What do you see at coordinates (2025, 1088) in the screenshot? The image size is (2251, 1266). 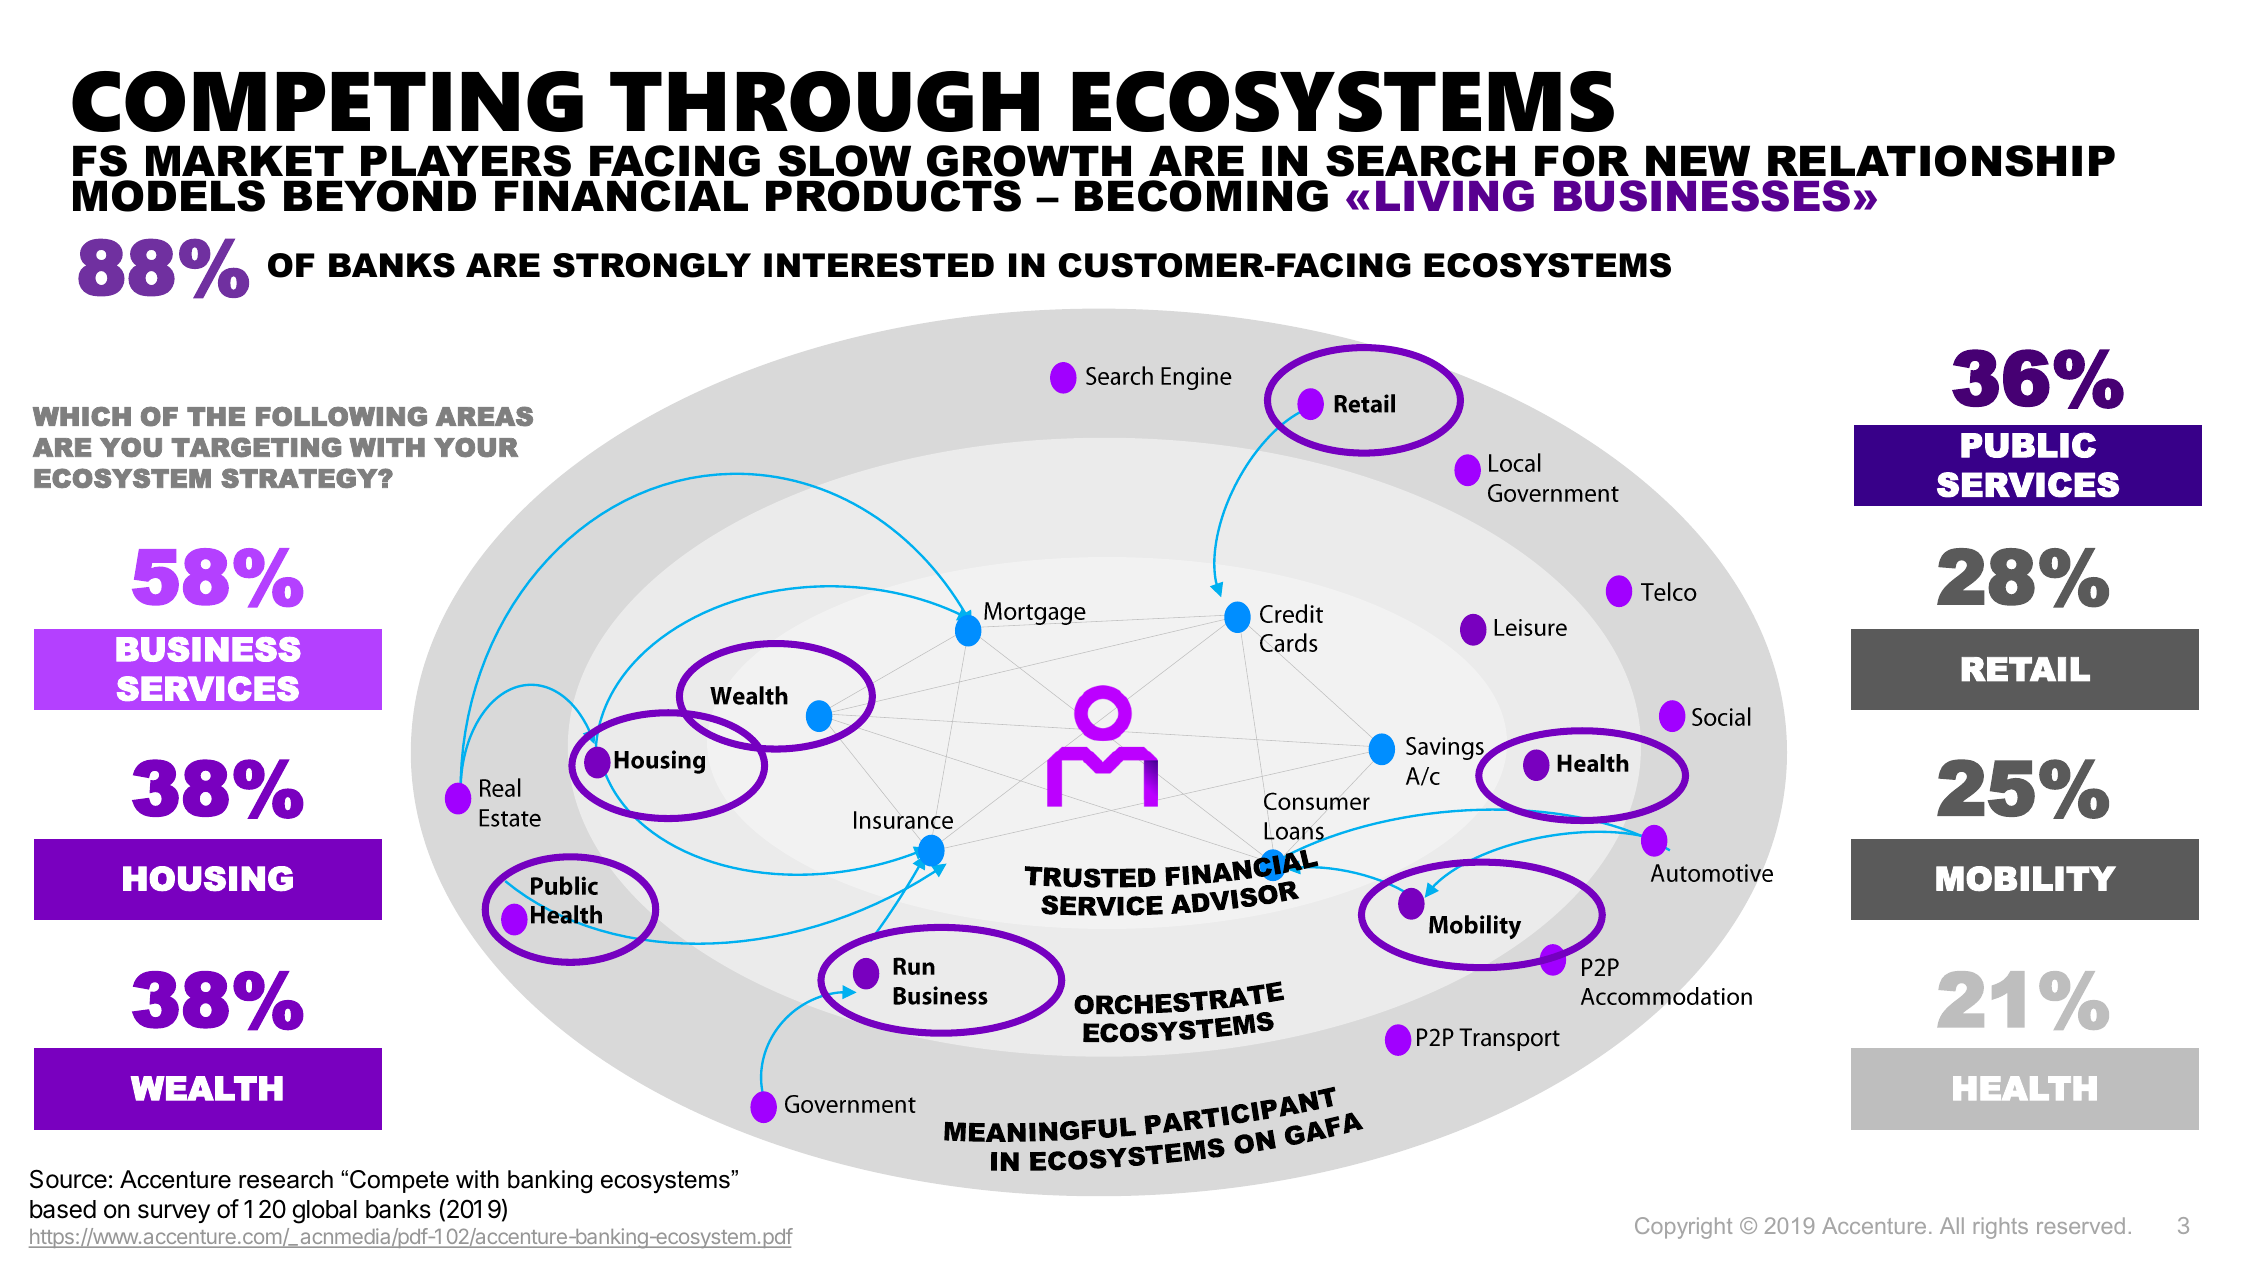 I see `HEALTH` at bounding box center [2025, 1088].
